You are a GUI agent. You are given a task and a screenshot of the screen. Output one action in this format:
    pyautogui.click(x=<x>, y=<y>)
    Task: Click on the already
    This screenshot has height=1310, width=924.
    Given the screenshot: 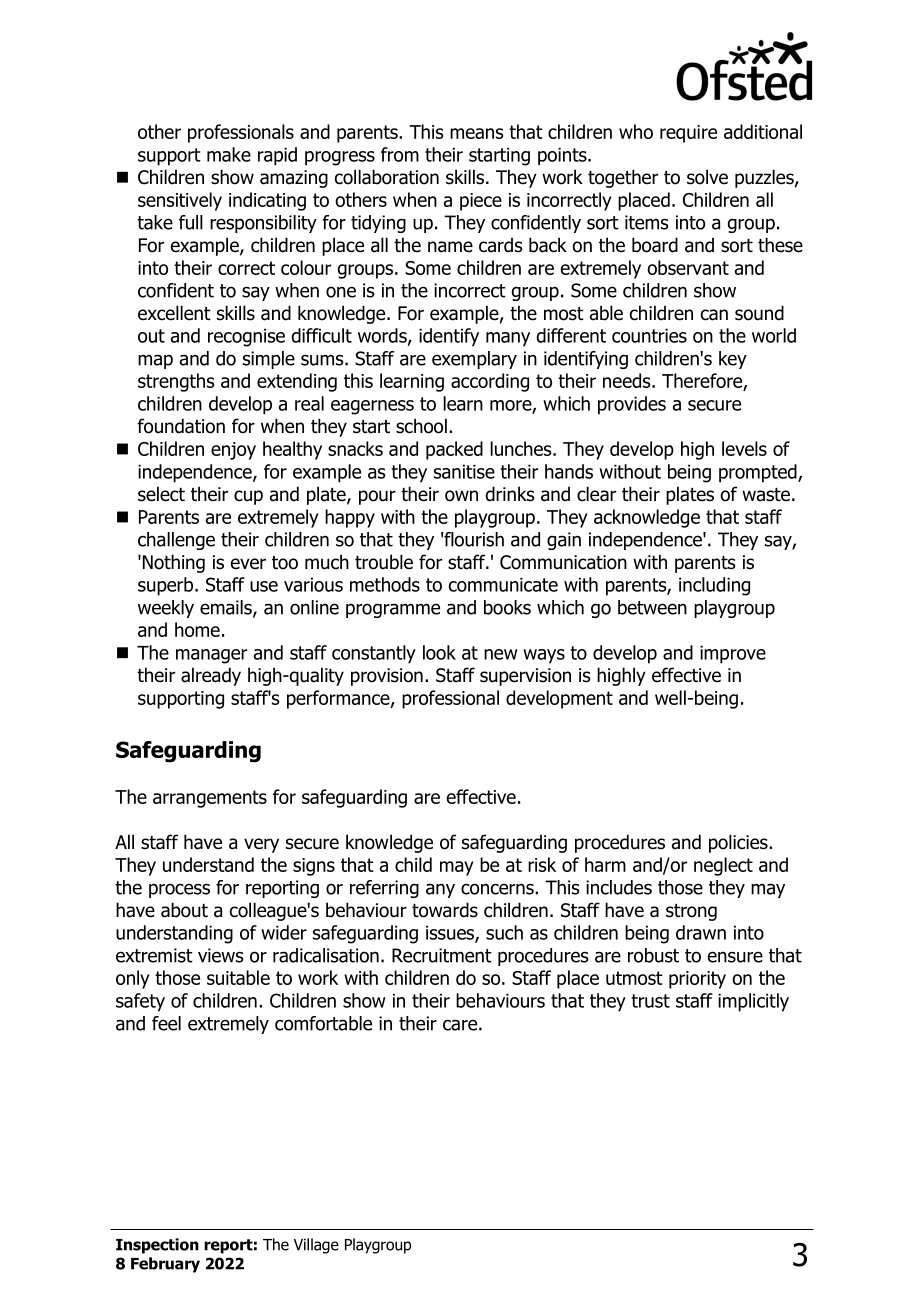 What is the action you would take?
    pyautogui.click(x=211, y=676)
